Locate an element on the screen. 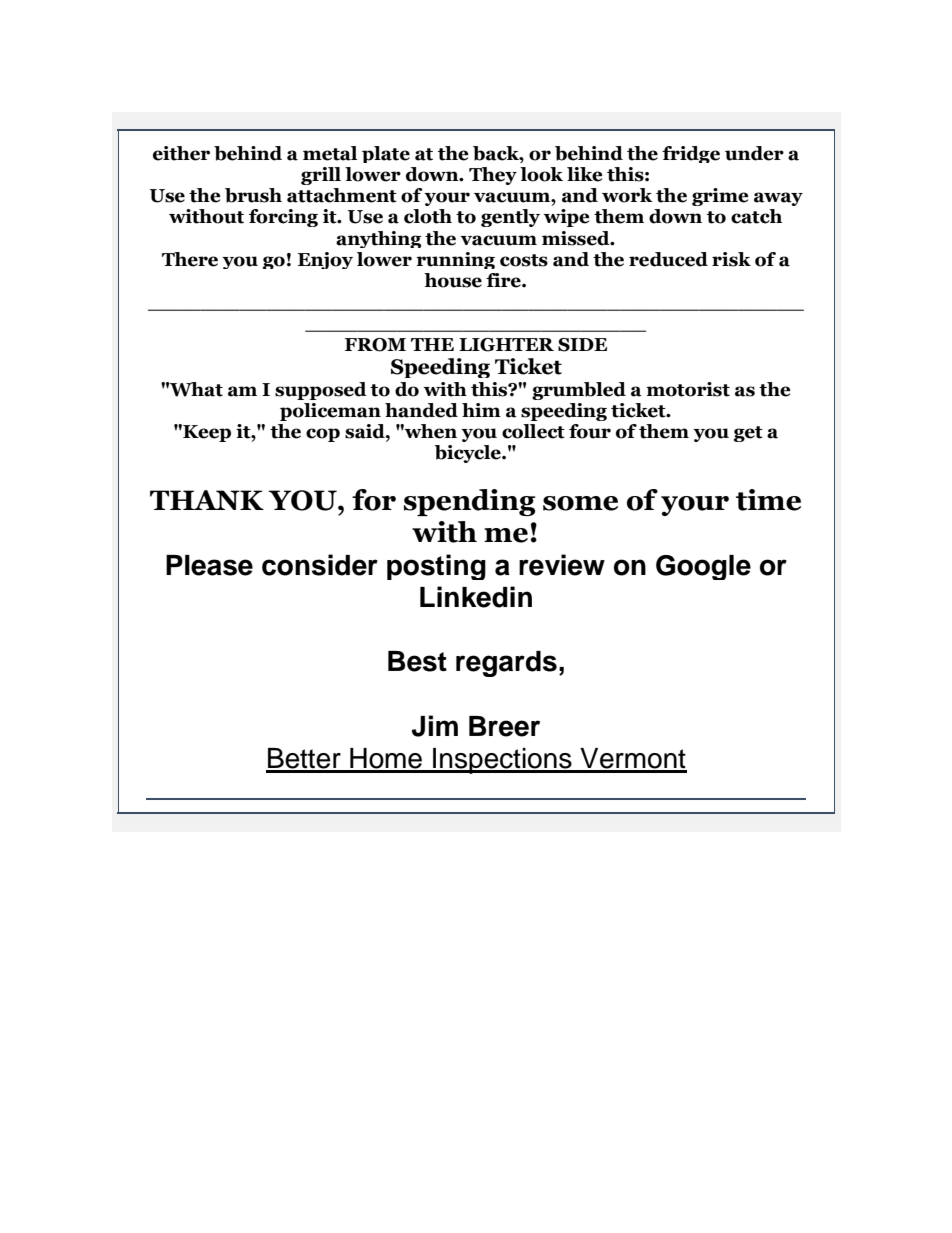  motorist is located at coordinates (688, 389).
